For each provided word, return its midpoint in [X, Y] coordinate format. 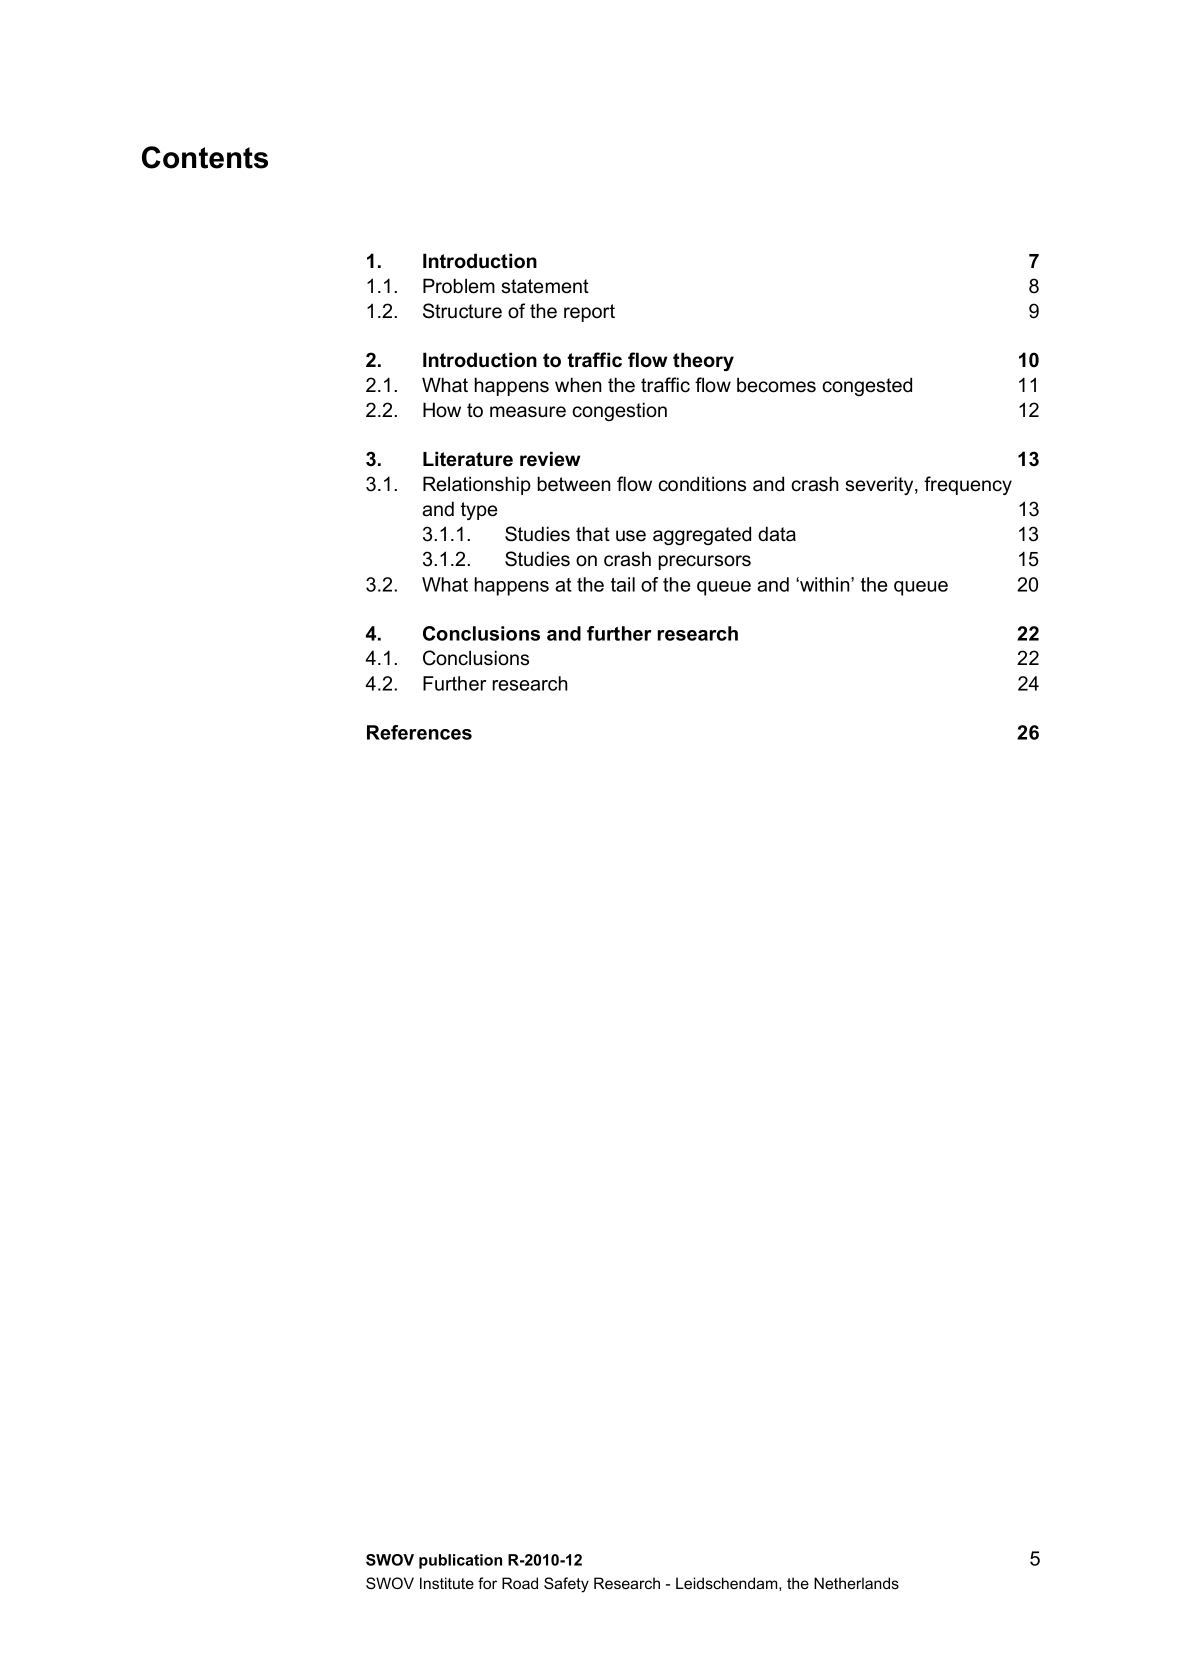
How [442, 410]
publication [460, 1561]
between [574, 484]
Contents [205, 157]
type [479, 511]
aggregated [702, 535]
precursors [705, 562]
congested [867, 386]
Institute [447, 1583]
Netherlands [856, 1583]
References [419, 732]
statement [545, 286]
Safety [566, 1585]
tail [623, 584]
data [777, 534]
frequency [968, 485]
